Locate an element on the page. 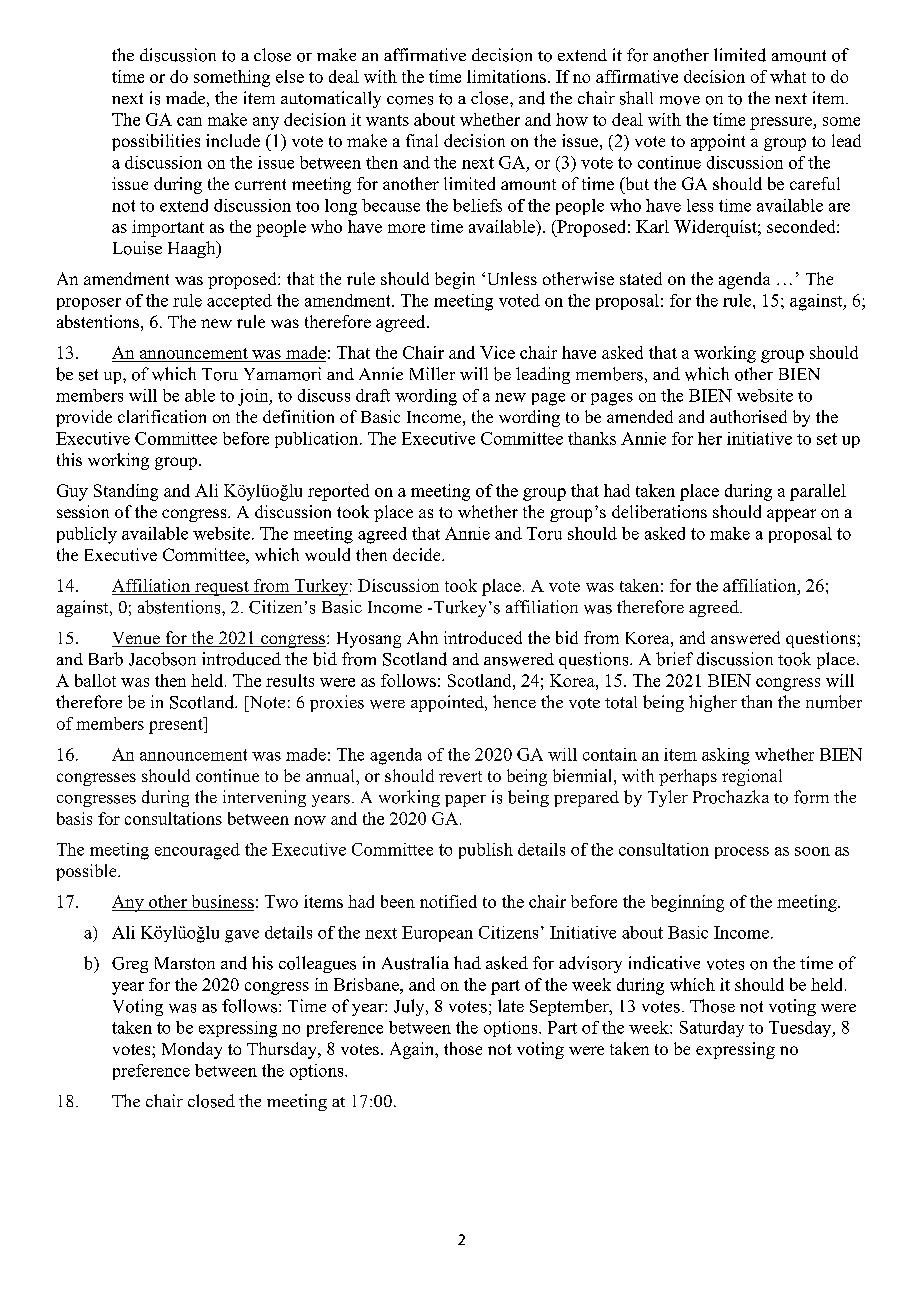 This page has height=1308, width=924. authorised is located at coordinates (748, 416).
